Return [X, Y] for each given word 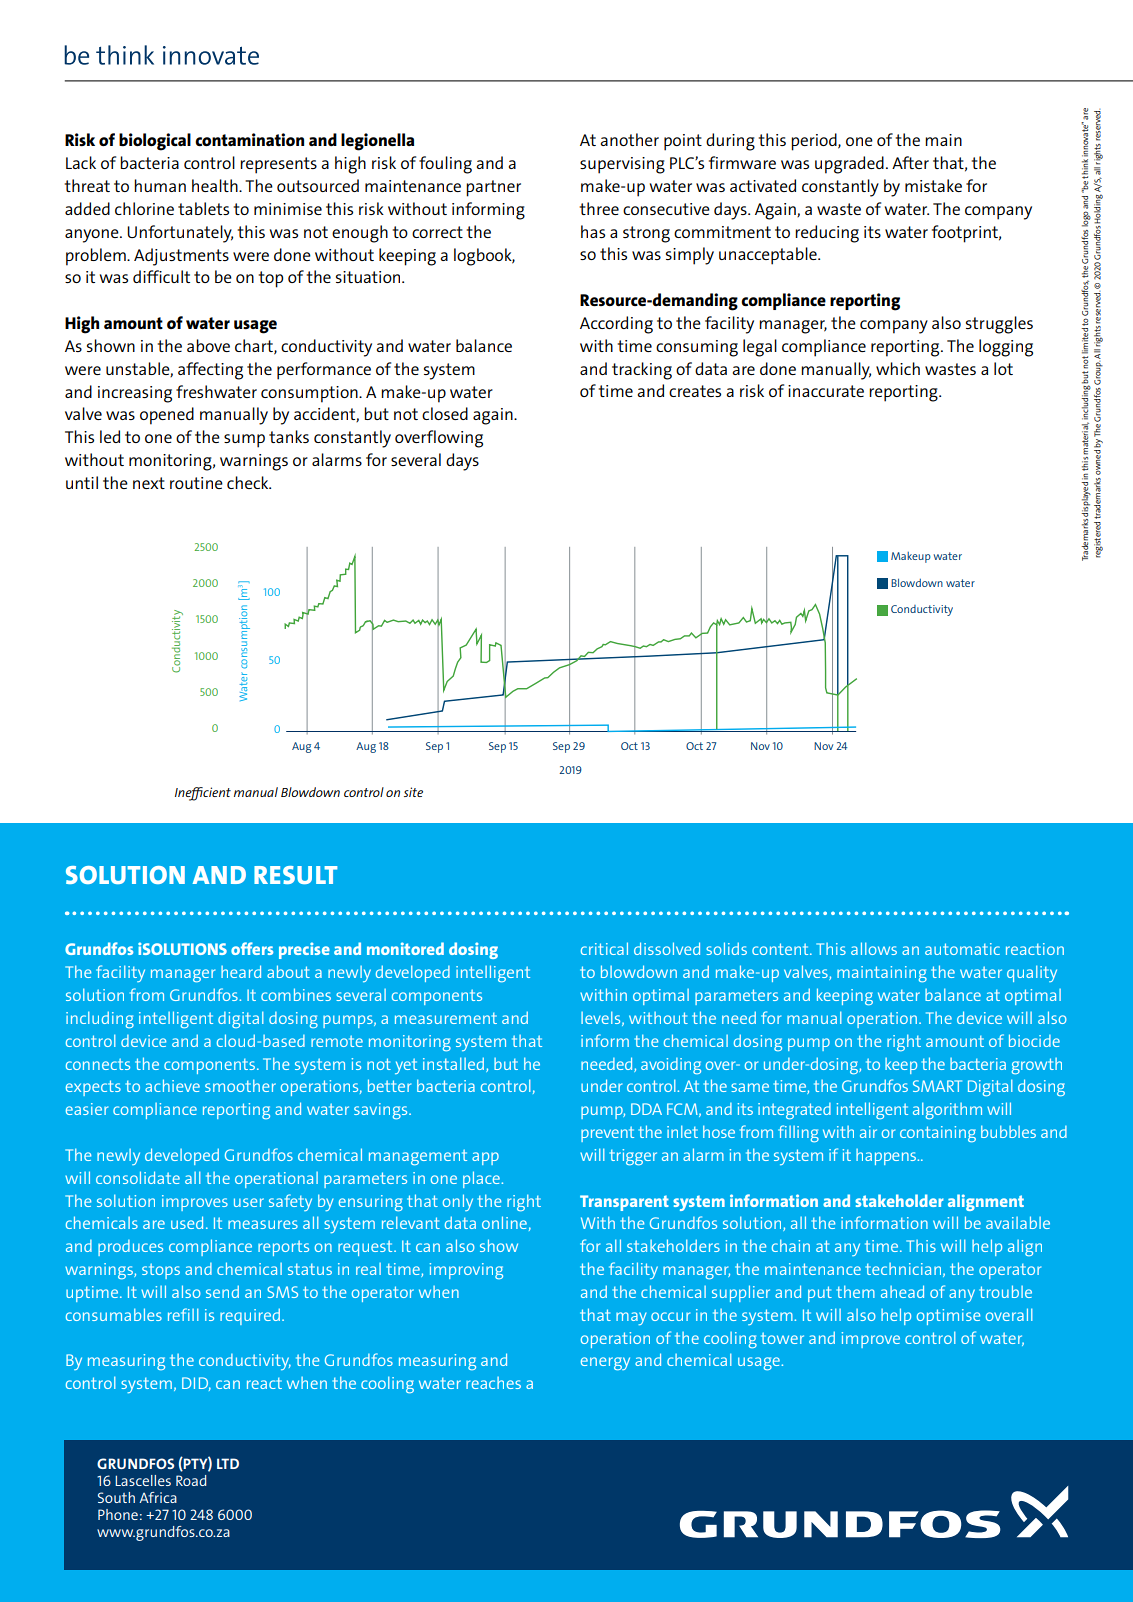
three [599, 208]
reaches [493, 1383]
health [216, 185]
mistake [933, 185]
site [413, 792]
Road [191, 1480]
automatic [962, 949]
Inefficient [203, 794]
